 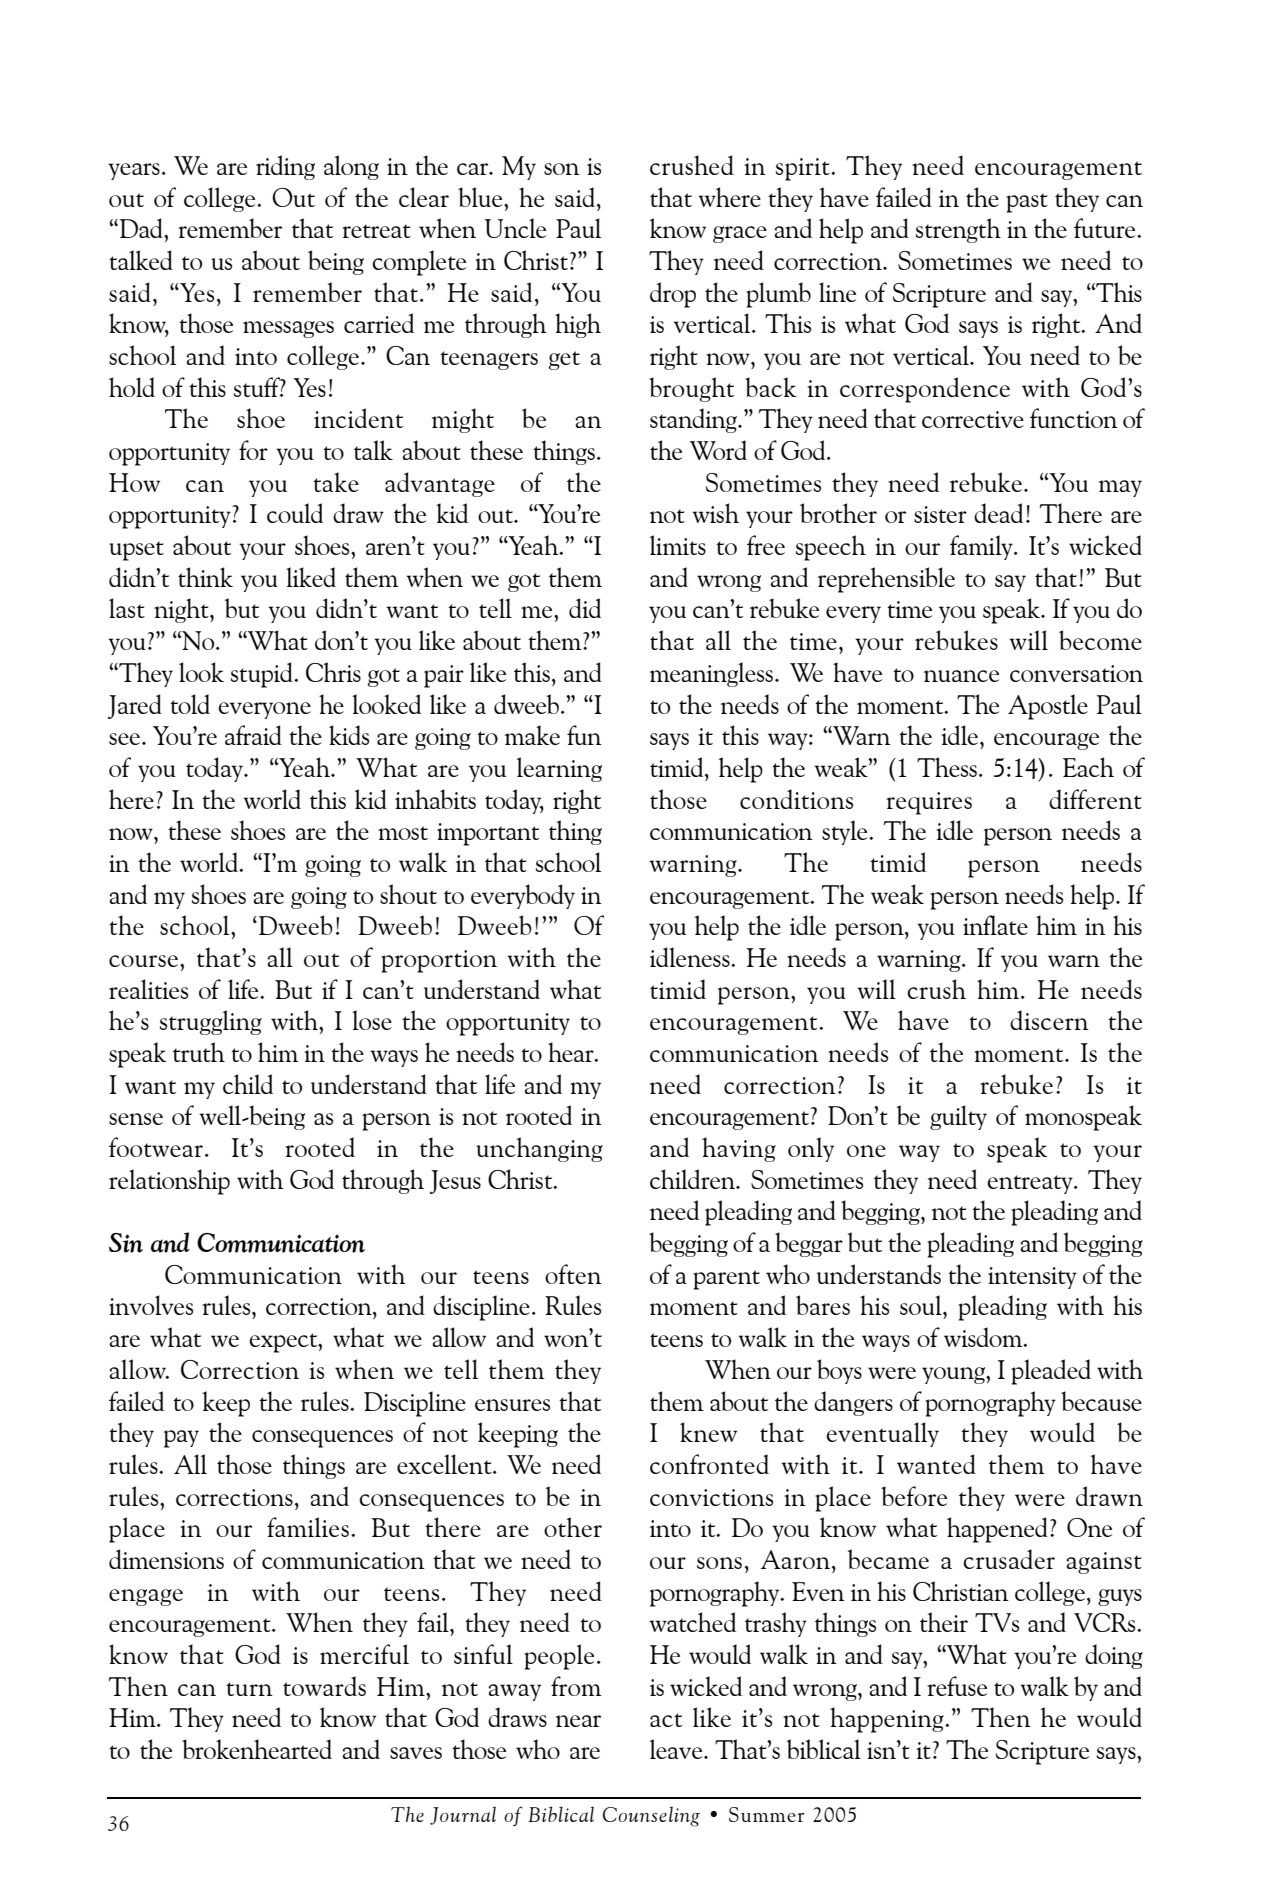 I want to click on past, so click(x=1027, y=203).
